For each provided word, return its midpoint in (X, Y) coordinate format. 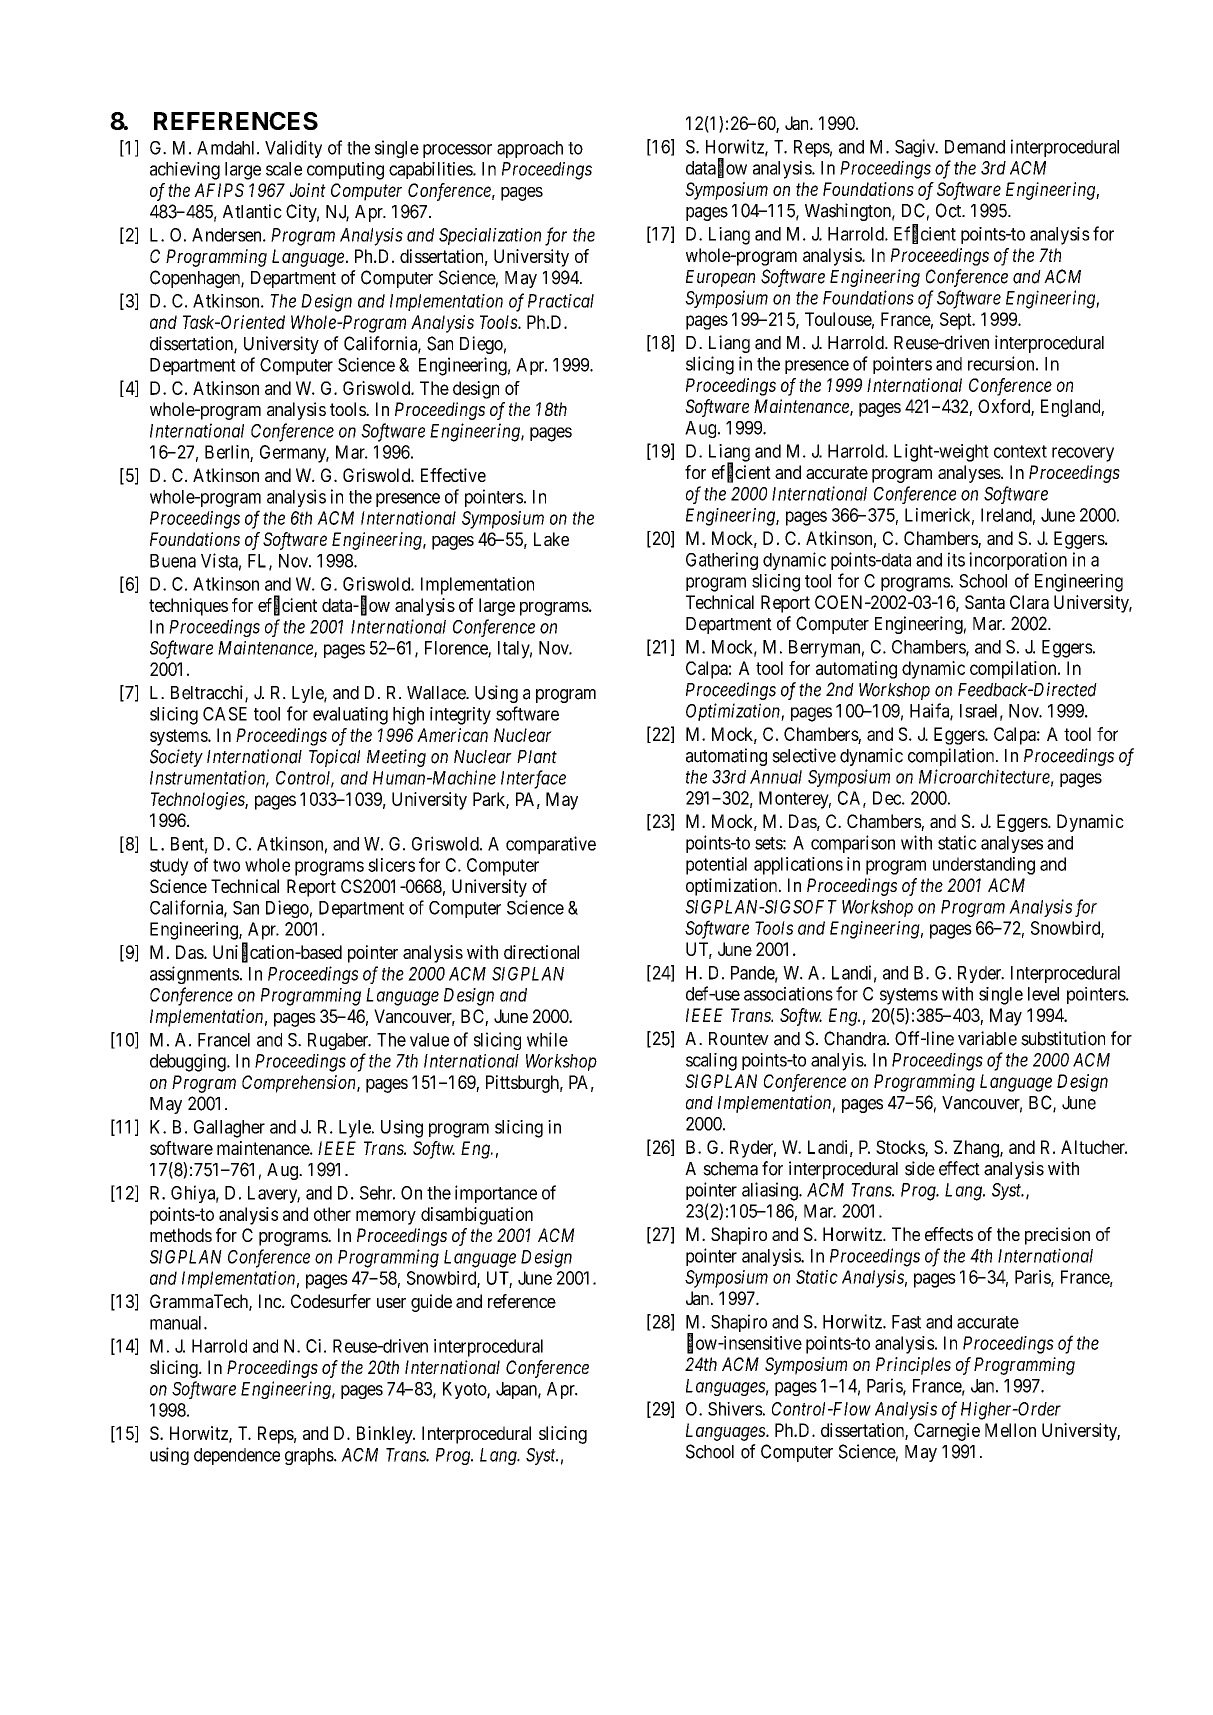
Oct (950, 210)
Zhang (977, 1149)
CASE (225, 714)
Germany (294, 454)
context (1020, 451)
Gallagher (229, 1129)
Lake (551, 539)
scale (284, 169)
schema (730, 1169)
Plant (537, 757)
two (226, 865)
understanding (984, 866)
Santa (985, 602)
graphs (310, 1456)
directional (541, 952)
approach (530, 149)
